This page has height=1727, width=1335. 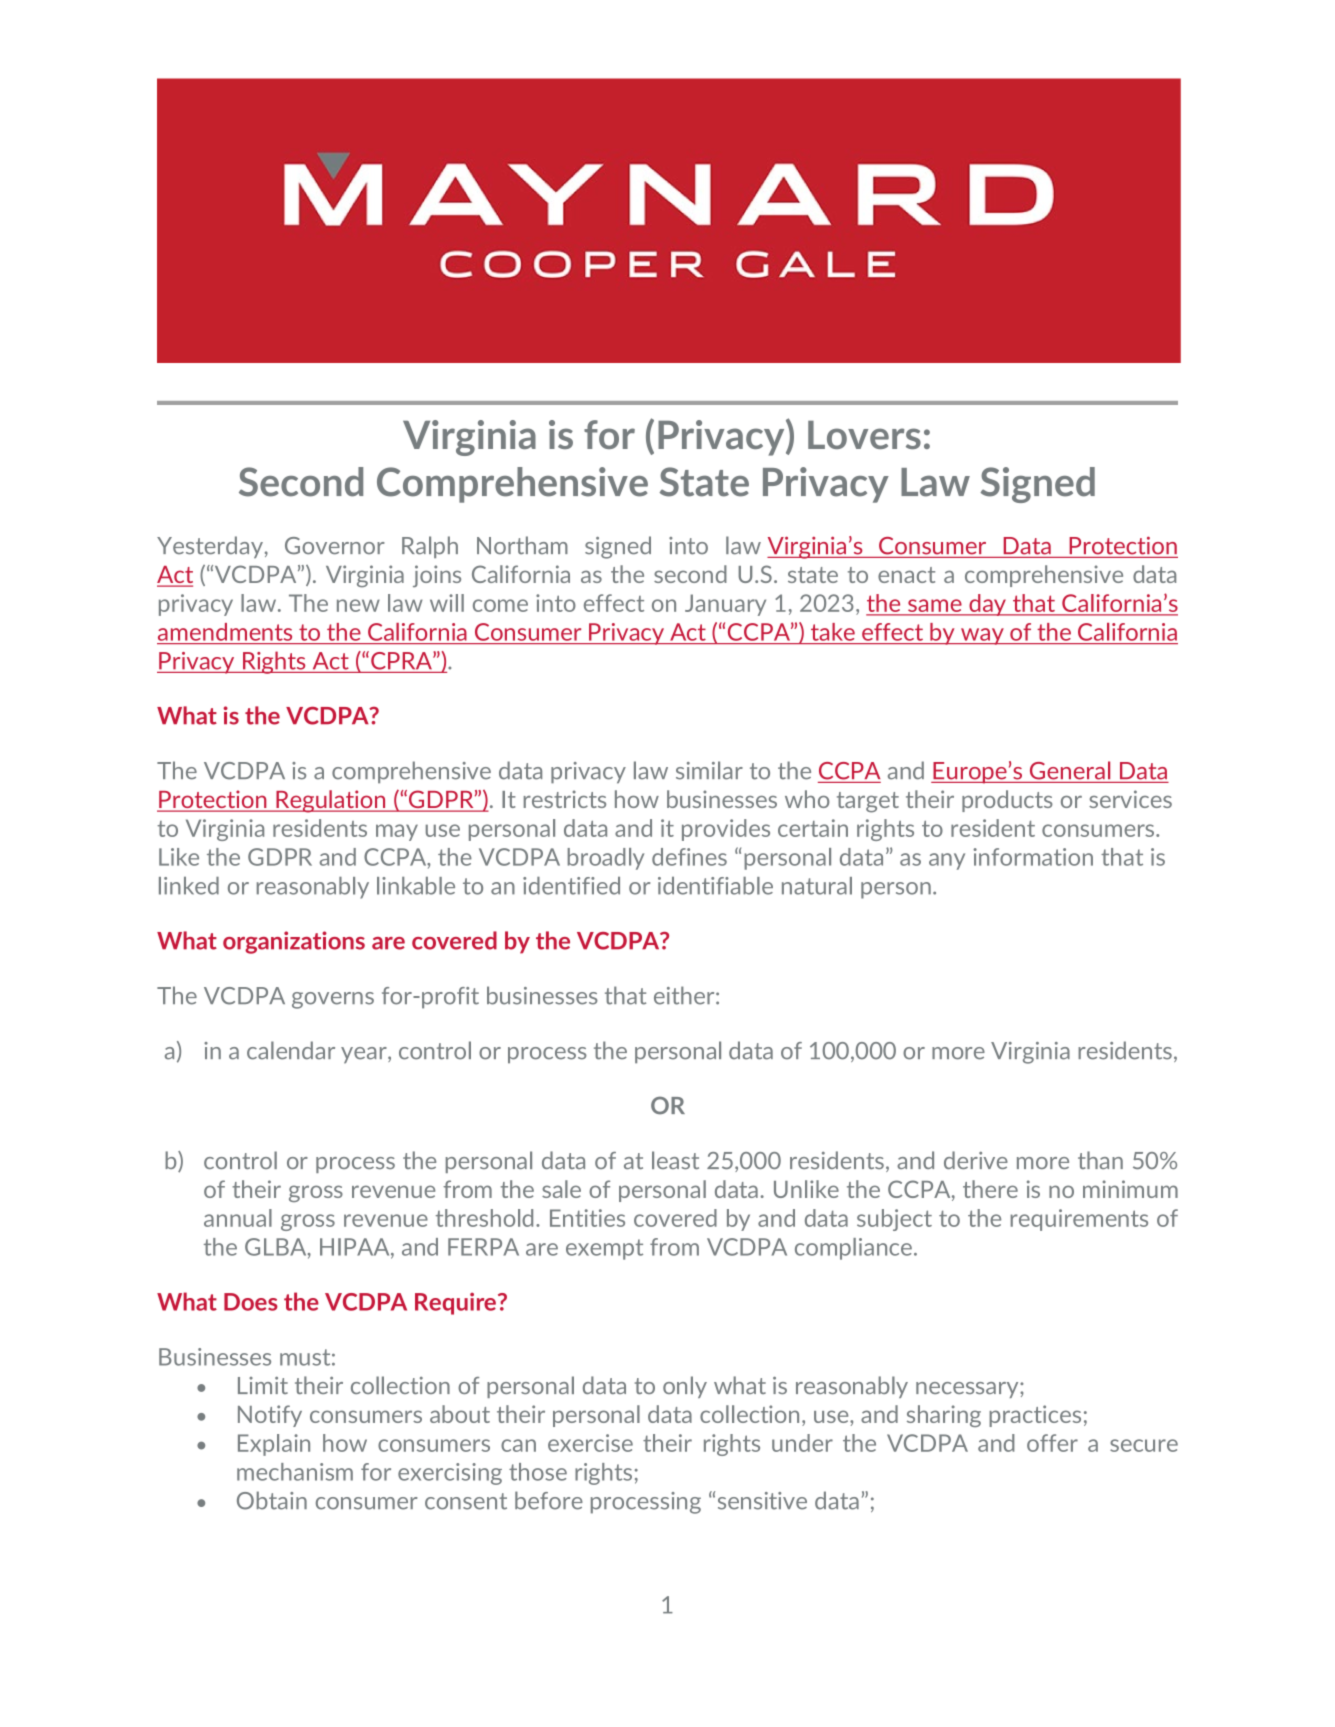 I want to click on Lovers, so click(x=864, y=435).
